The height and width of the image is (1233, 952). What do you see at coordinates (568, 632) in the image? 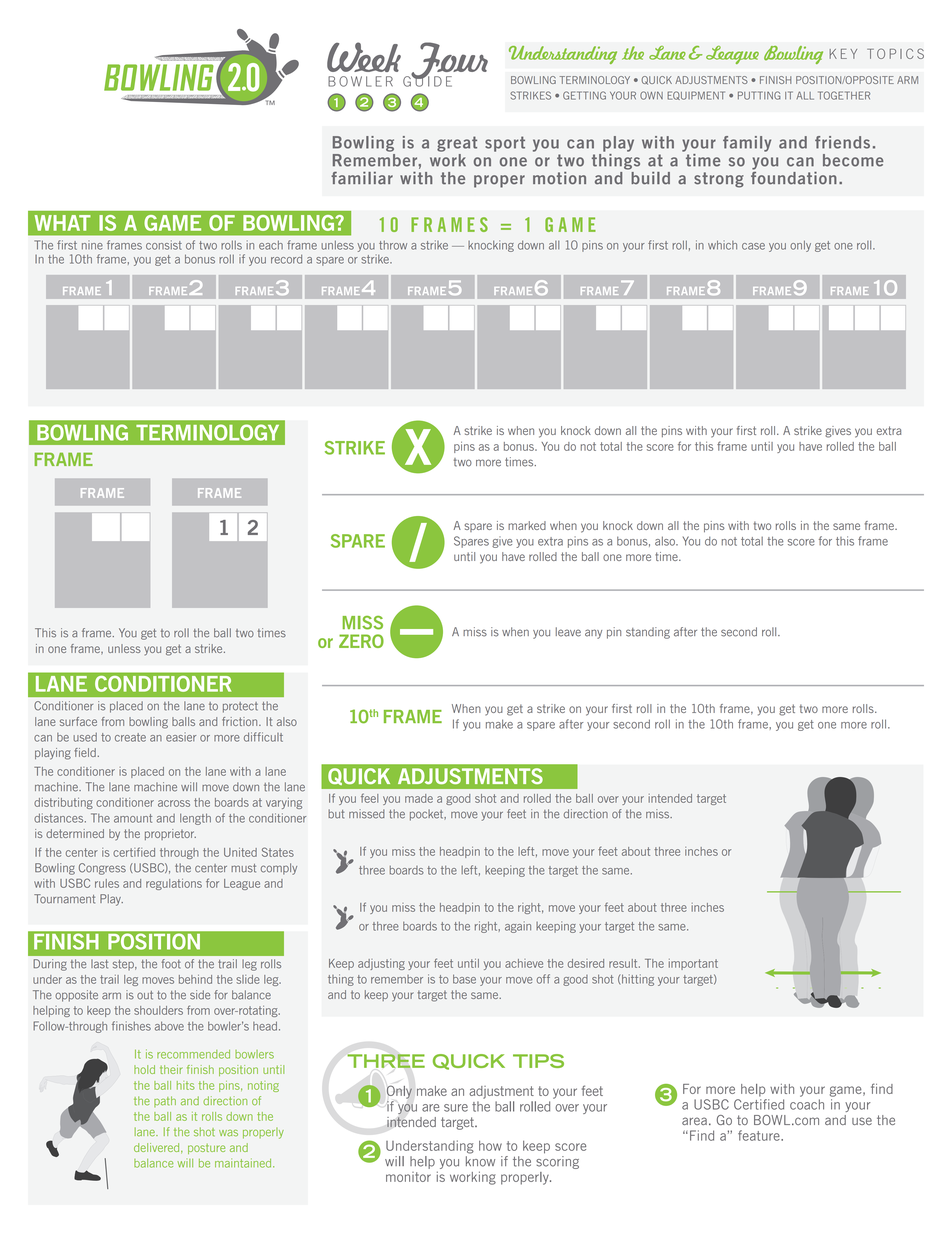
I see `leave` at bounding box center [568, 632].
